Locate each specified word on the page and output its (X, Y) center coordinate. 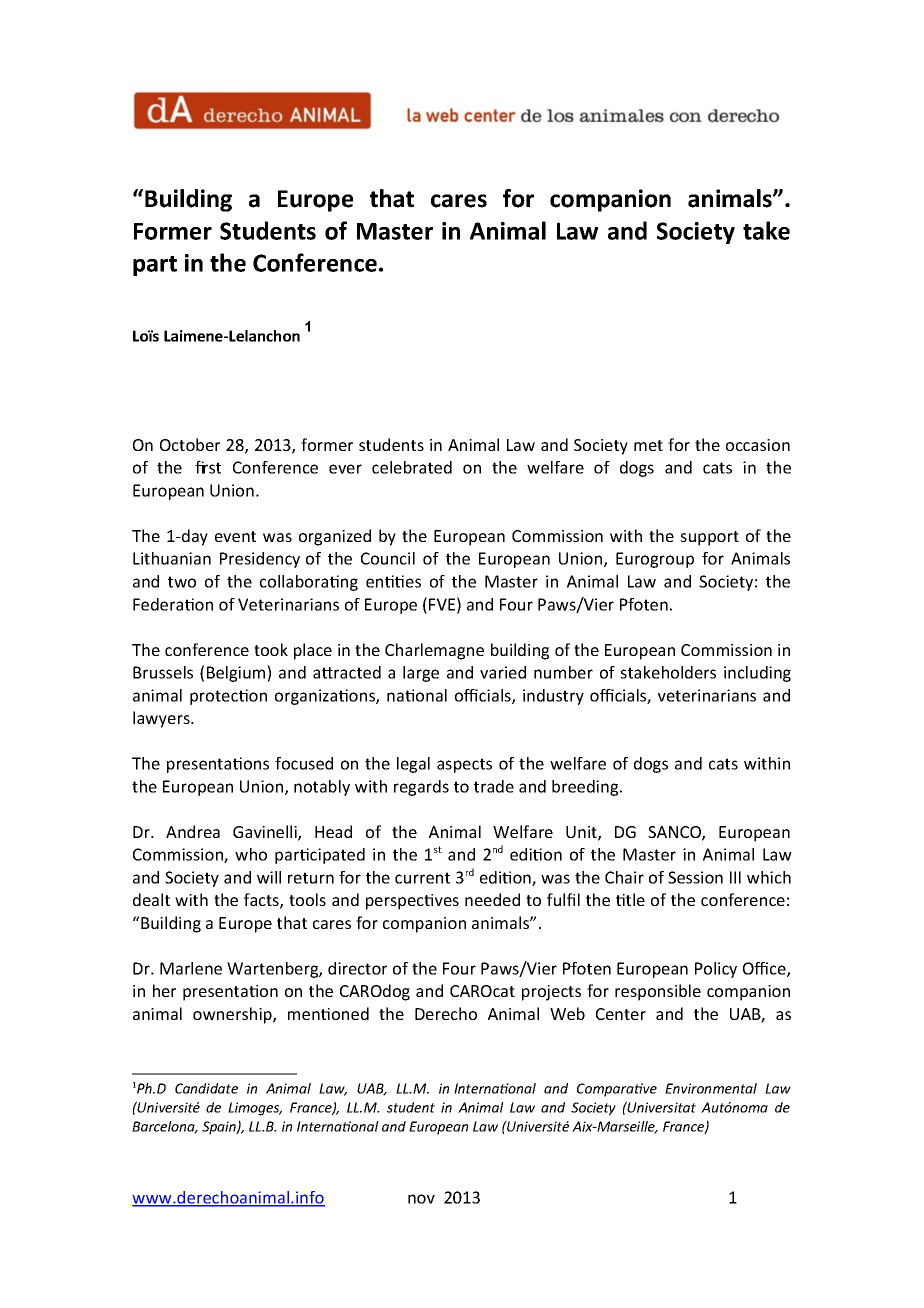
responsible (658, 992)
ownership (233, 1015)
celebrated (412, 467)
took (271, 649)
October (190, 444)
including (757, 674)
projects (551, 993)
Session (695, 877)
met (648, 445)
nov (421, 1199)
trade (494, 786)
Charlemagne (434, 651)
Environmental (711, 1088)
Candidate (206, 1088)
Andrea (193, 831)
